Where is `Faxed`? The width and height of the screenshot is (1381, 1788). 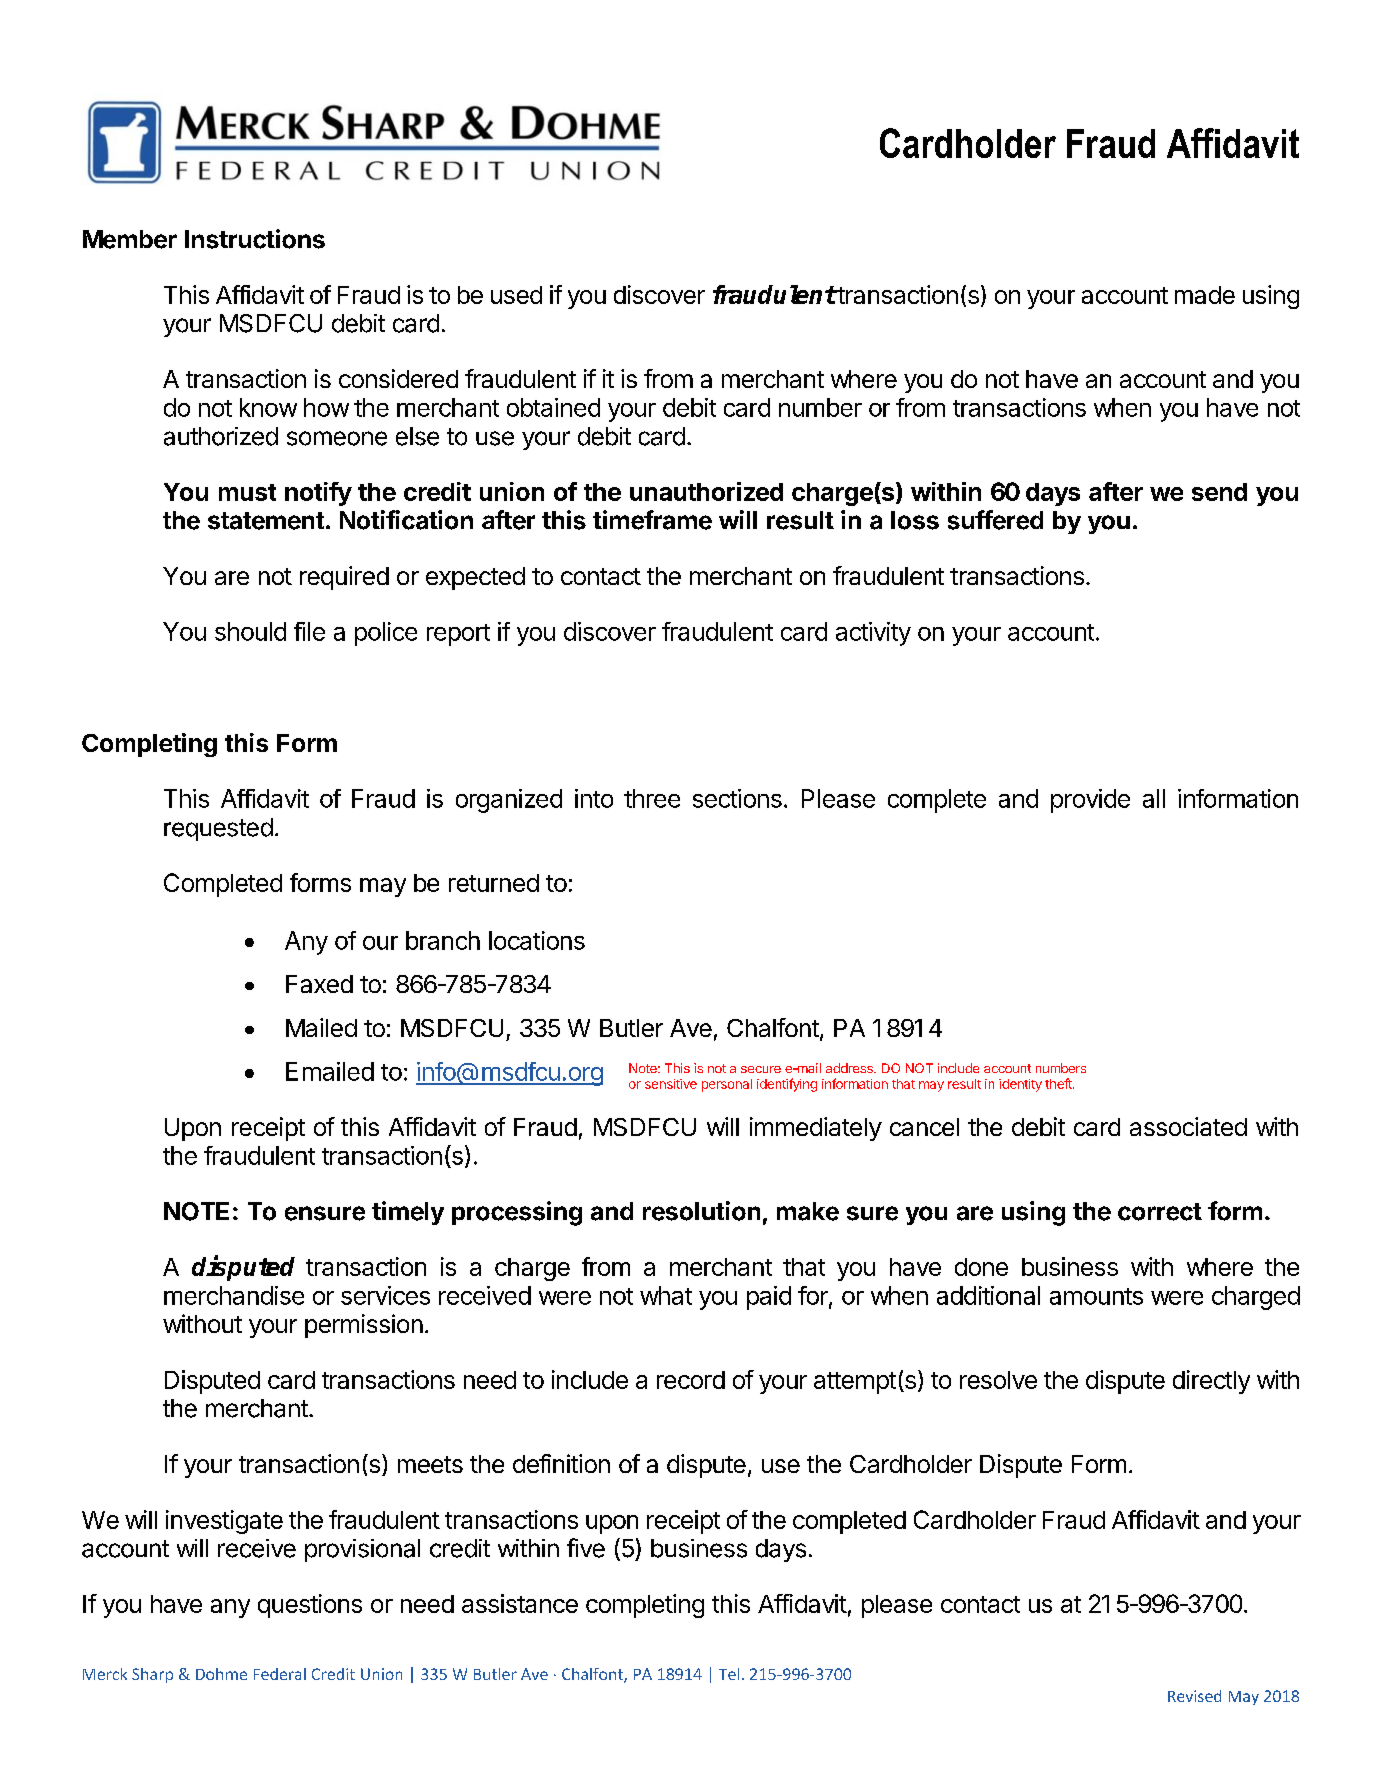
Faxed is located at coordinates (319, 984).
